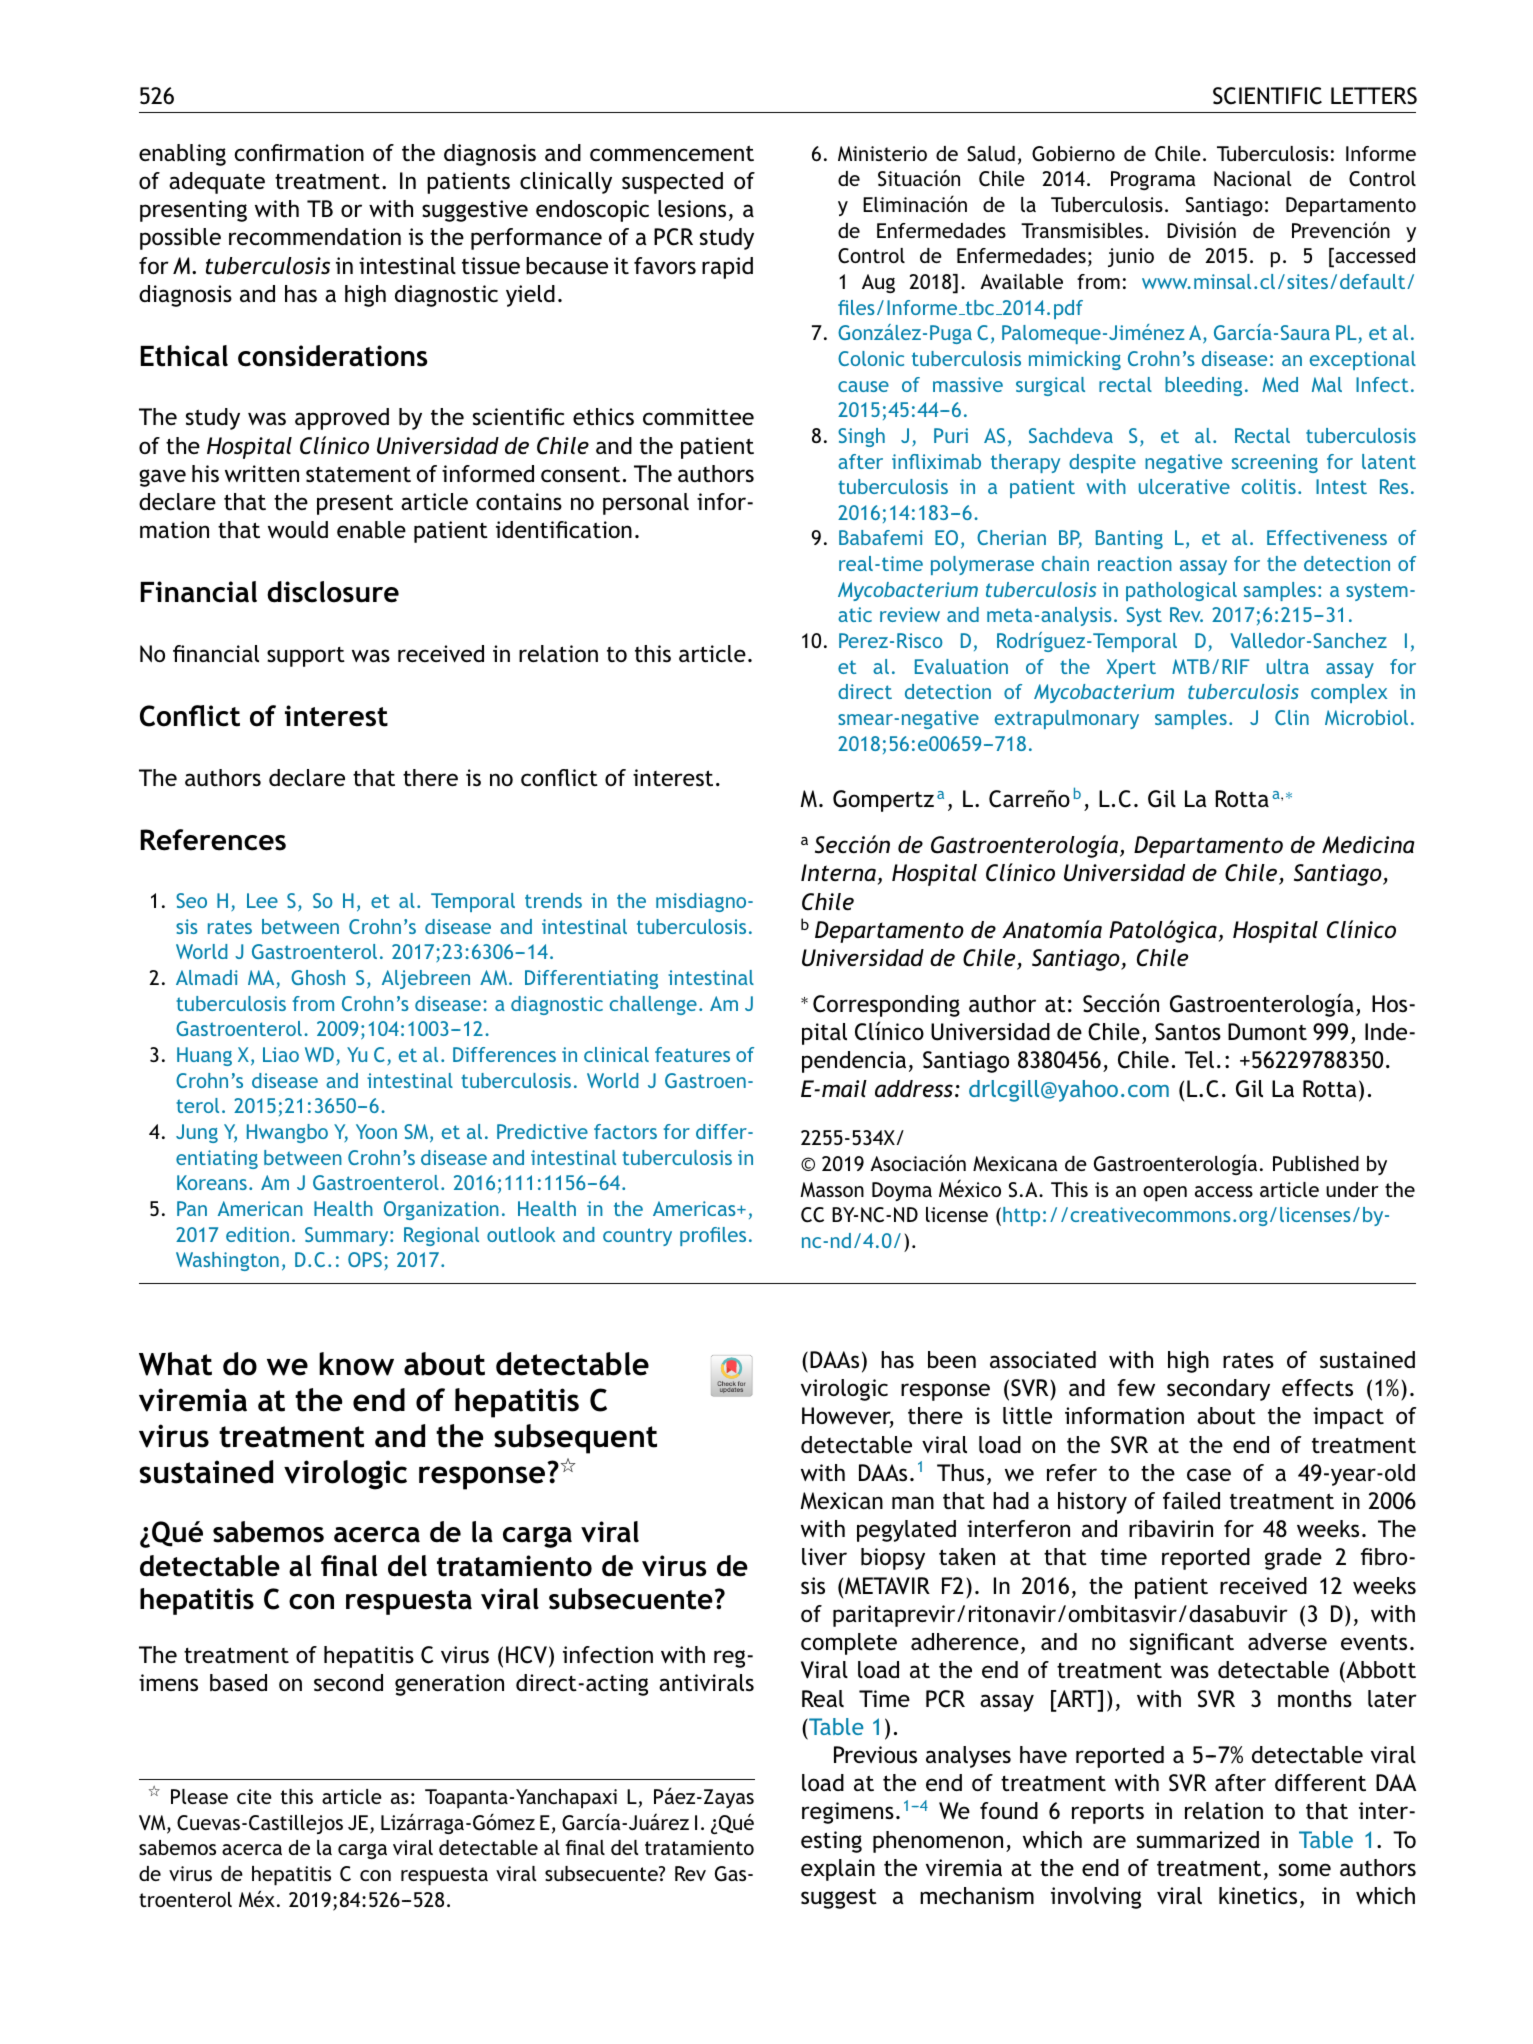  Describe the element at coordinates (1368, 845) in the screenshot. I see `Medicina` at that location.
